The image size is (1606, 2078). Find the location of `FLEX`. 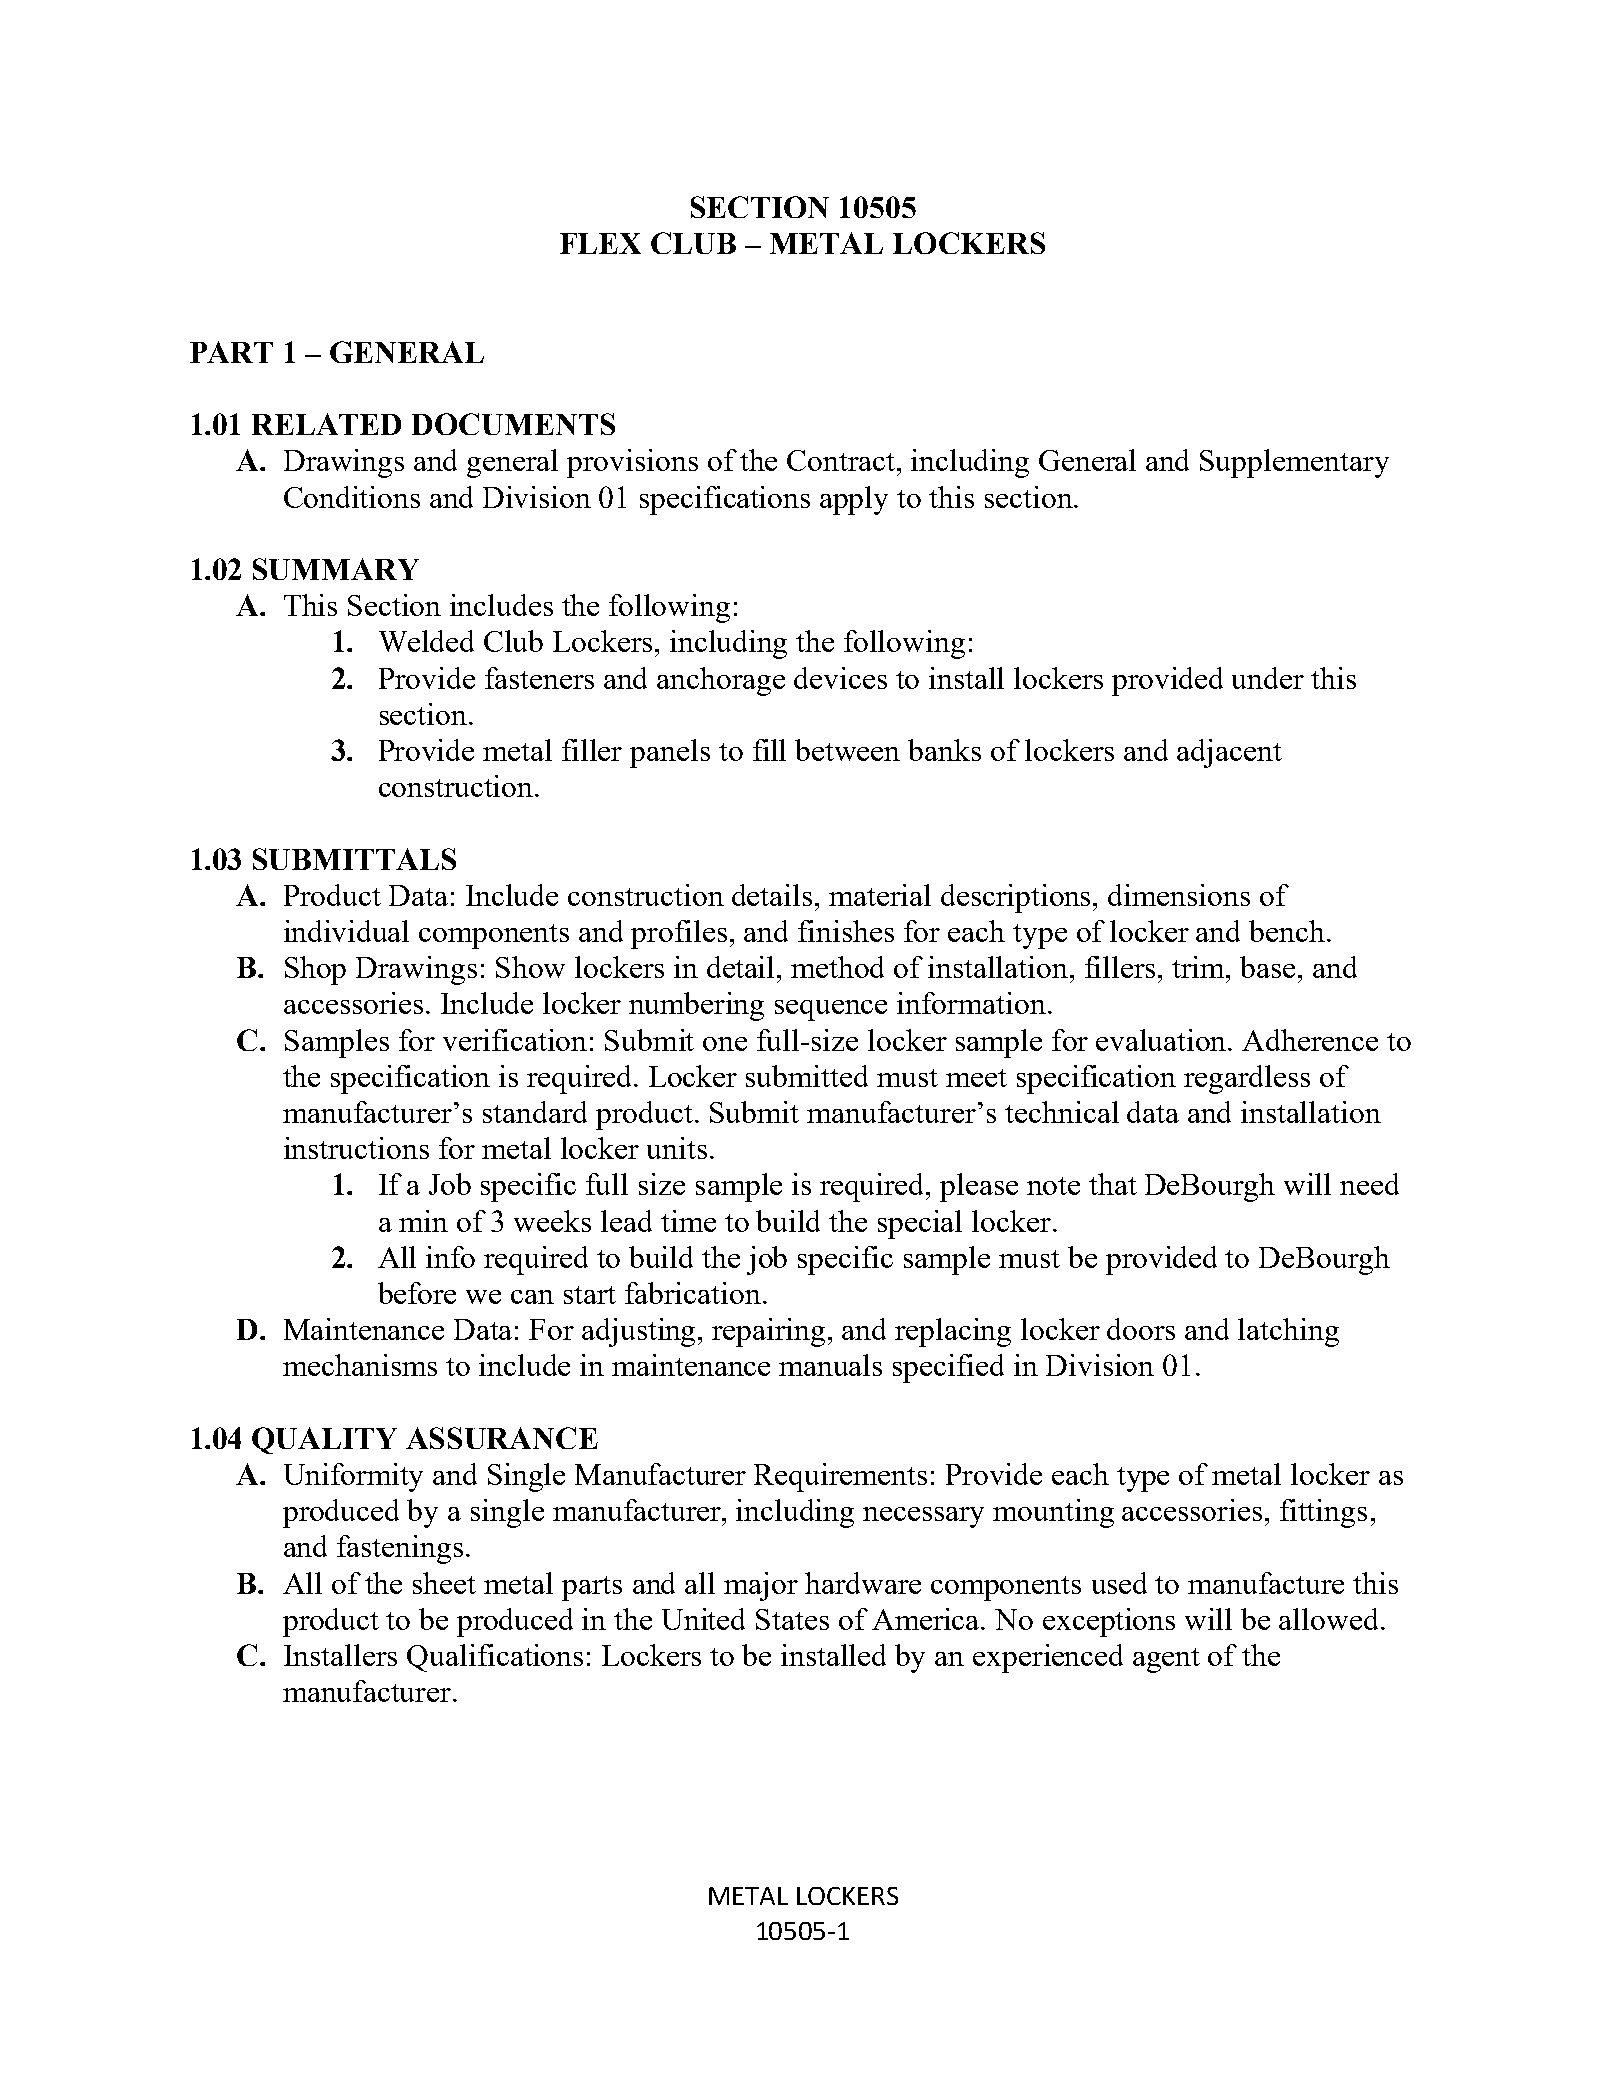

FLEX is located at coordinates (600, 243).
